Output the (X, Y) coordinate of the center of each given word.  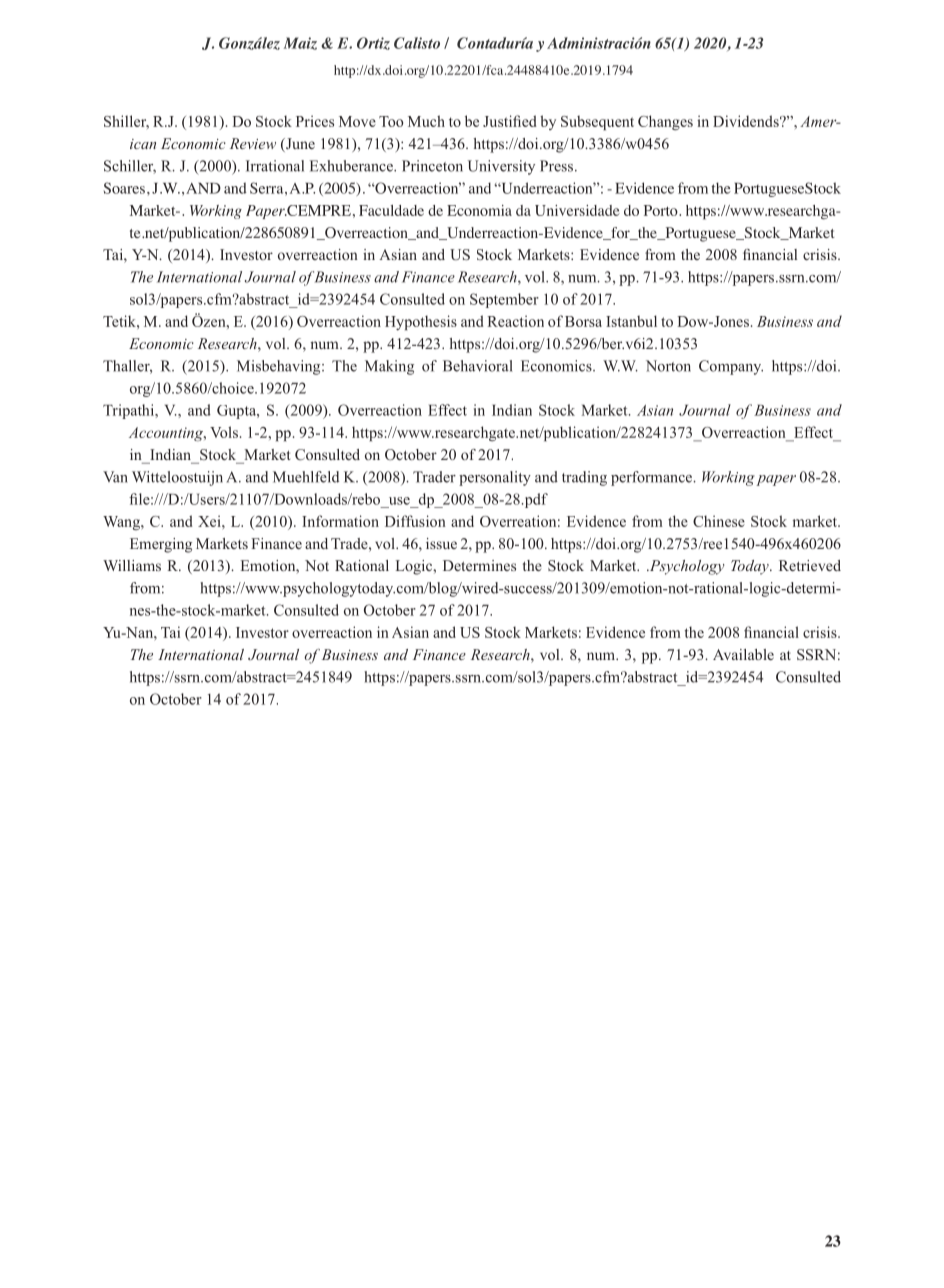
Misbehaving (280, 367)
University (501, 167)
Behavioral (478, 366)
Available (743, 654)
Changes (665, 122)
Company (731, 367)
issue (441, 543)
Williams (132, 565)
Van (115, 477)
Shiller (126, 122)
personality (495, 478)
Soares (124, 188)
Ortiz (373, 43)
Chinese (719, 521)
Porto (662, 210)
